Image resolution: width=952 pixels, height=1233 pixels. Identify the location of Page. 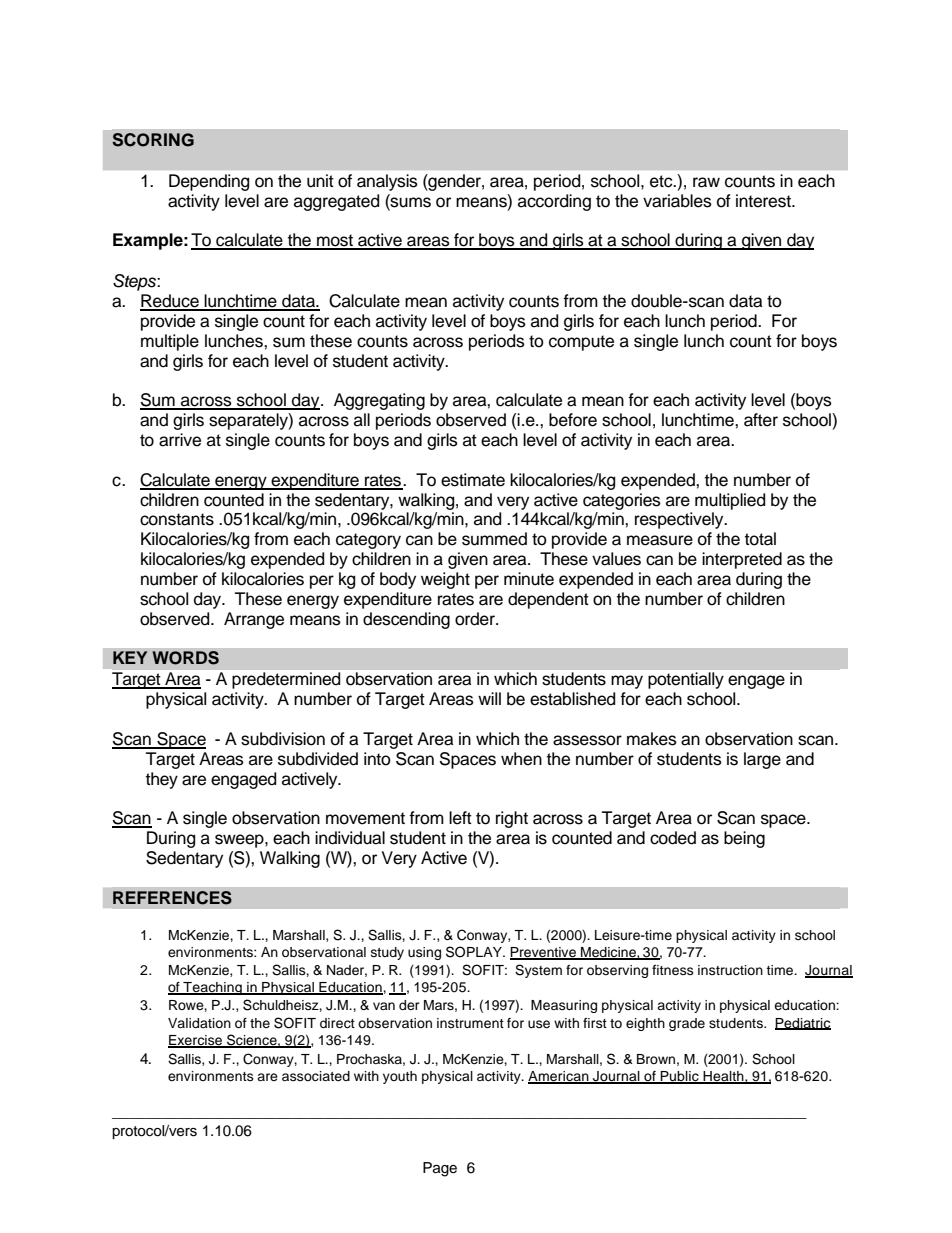
(440, 1169).
